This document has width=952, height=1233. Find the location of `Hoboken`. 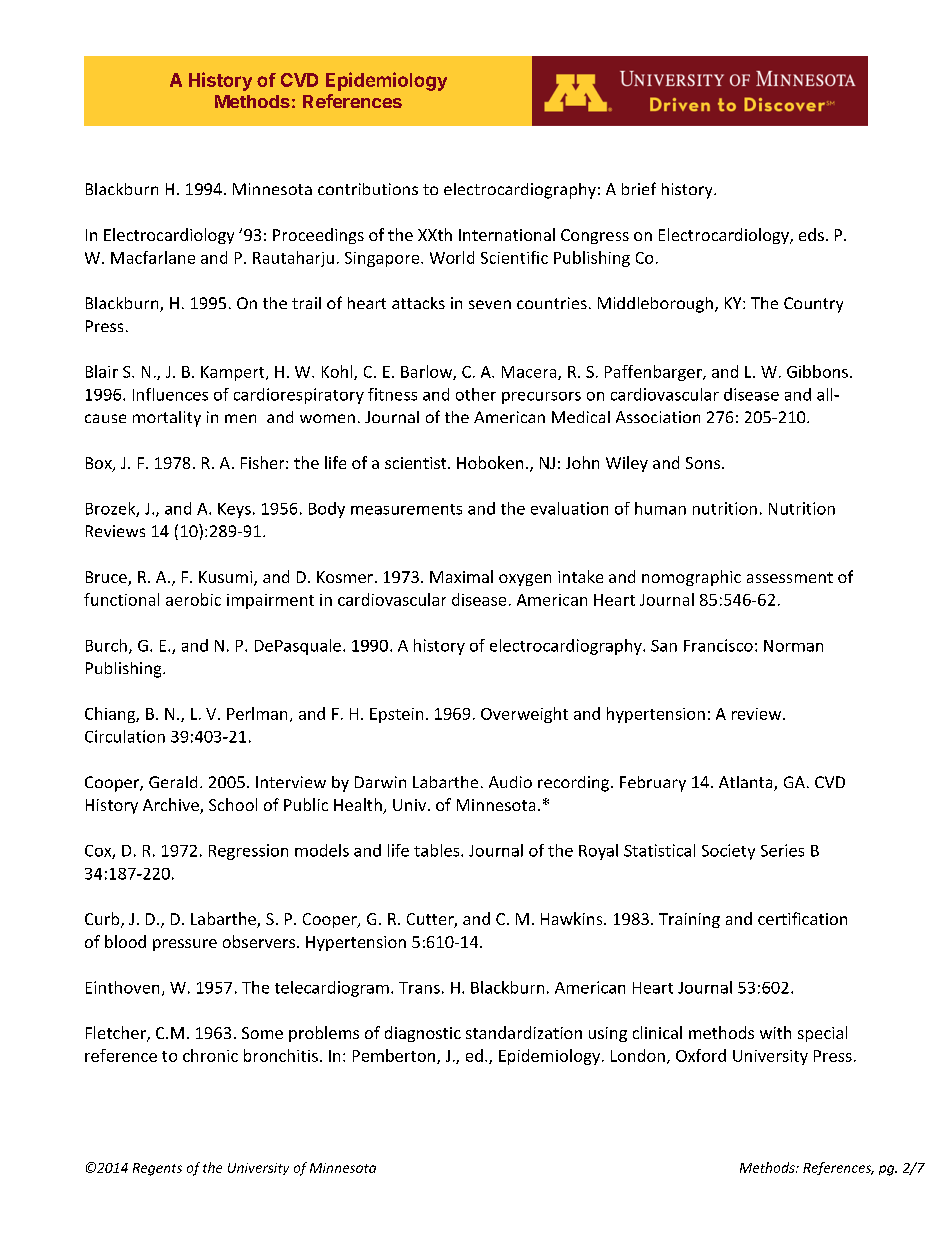

Hoboken is located at coordinates (490, 462).
